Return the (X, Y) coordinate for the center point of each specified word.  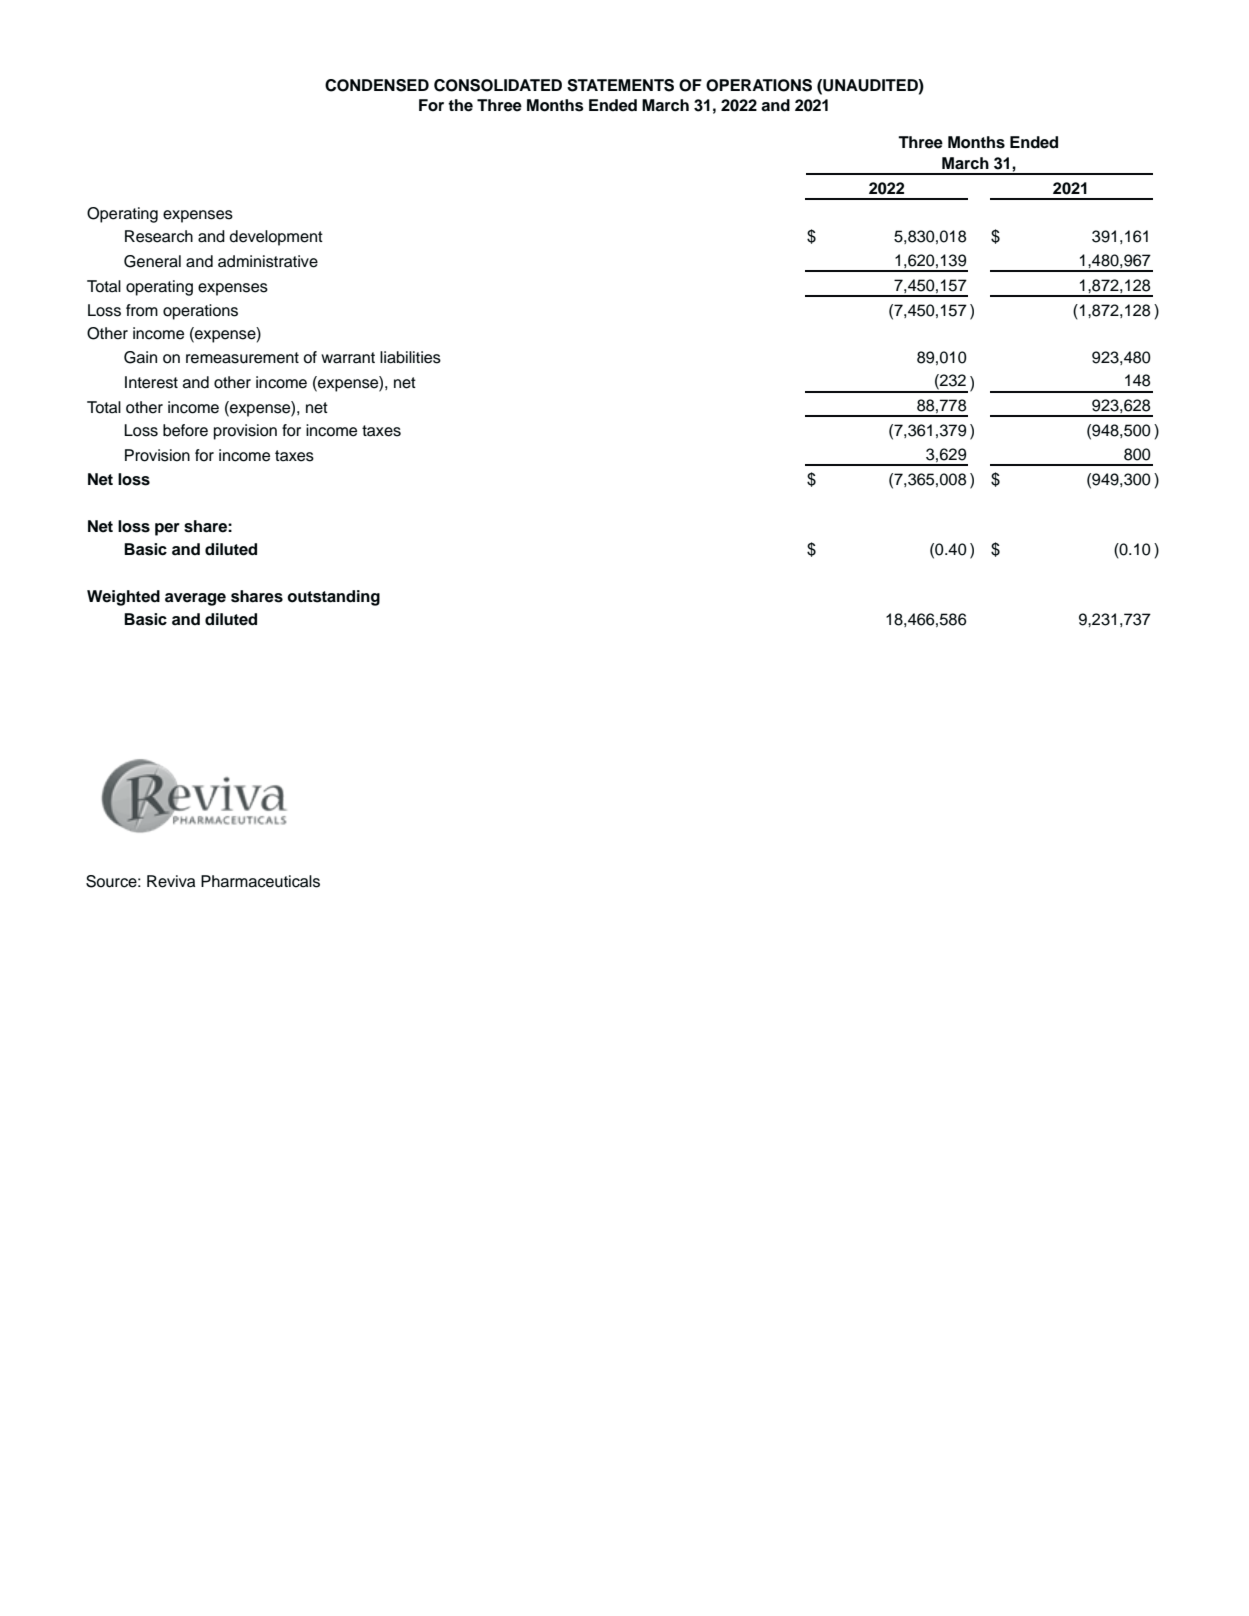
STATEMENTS (620, 85)
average (195, 599)
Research (159, 236)
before (185, 430)
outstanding (333, 598)
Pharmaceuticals (260, 881)
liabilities (410, 357)
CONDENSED (377, 85)
